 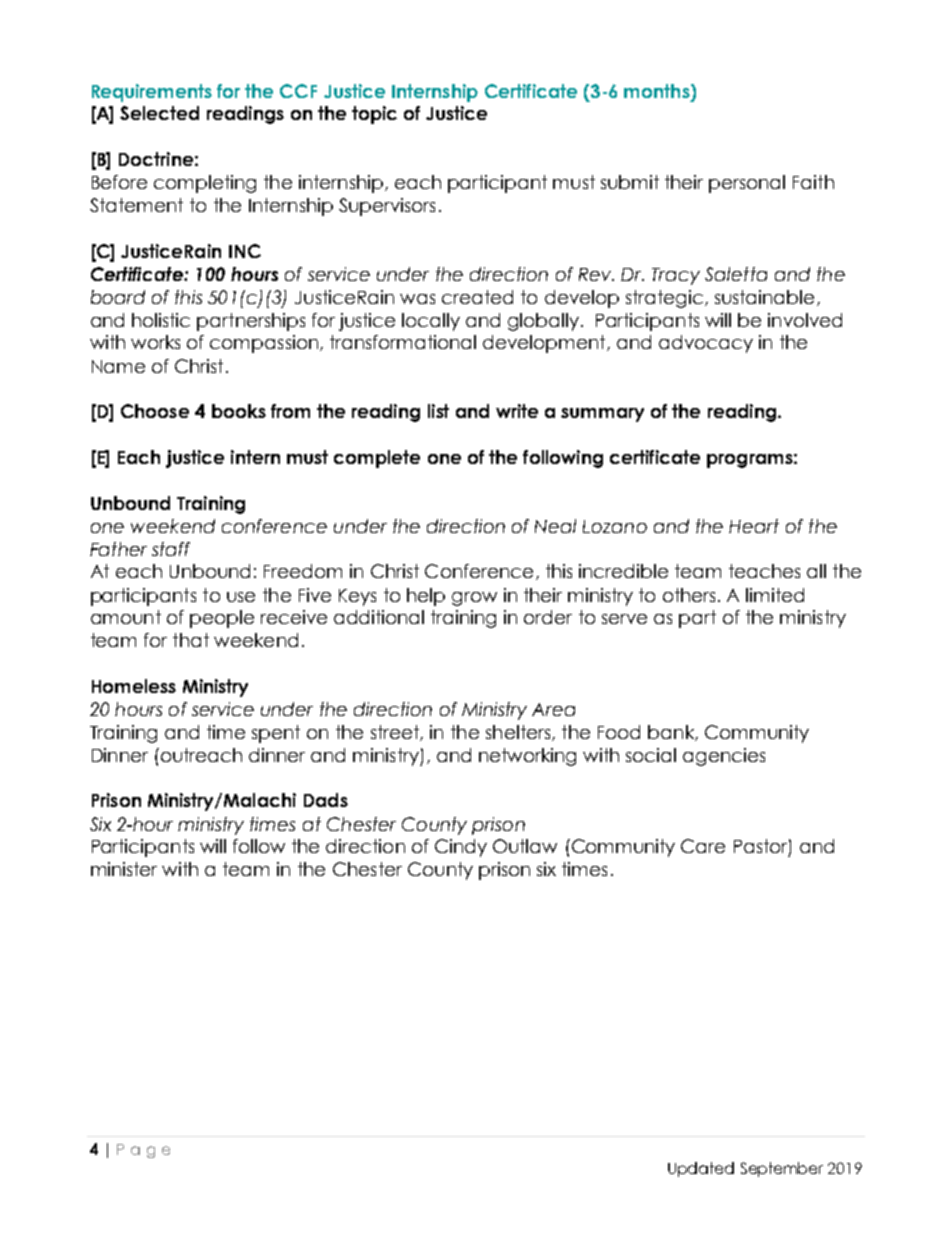 What do you see at coordinates (143, 1151) in the image?
I see `Page` at bounding box center [143, 1151].
